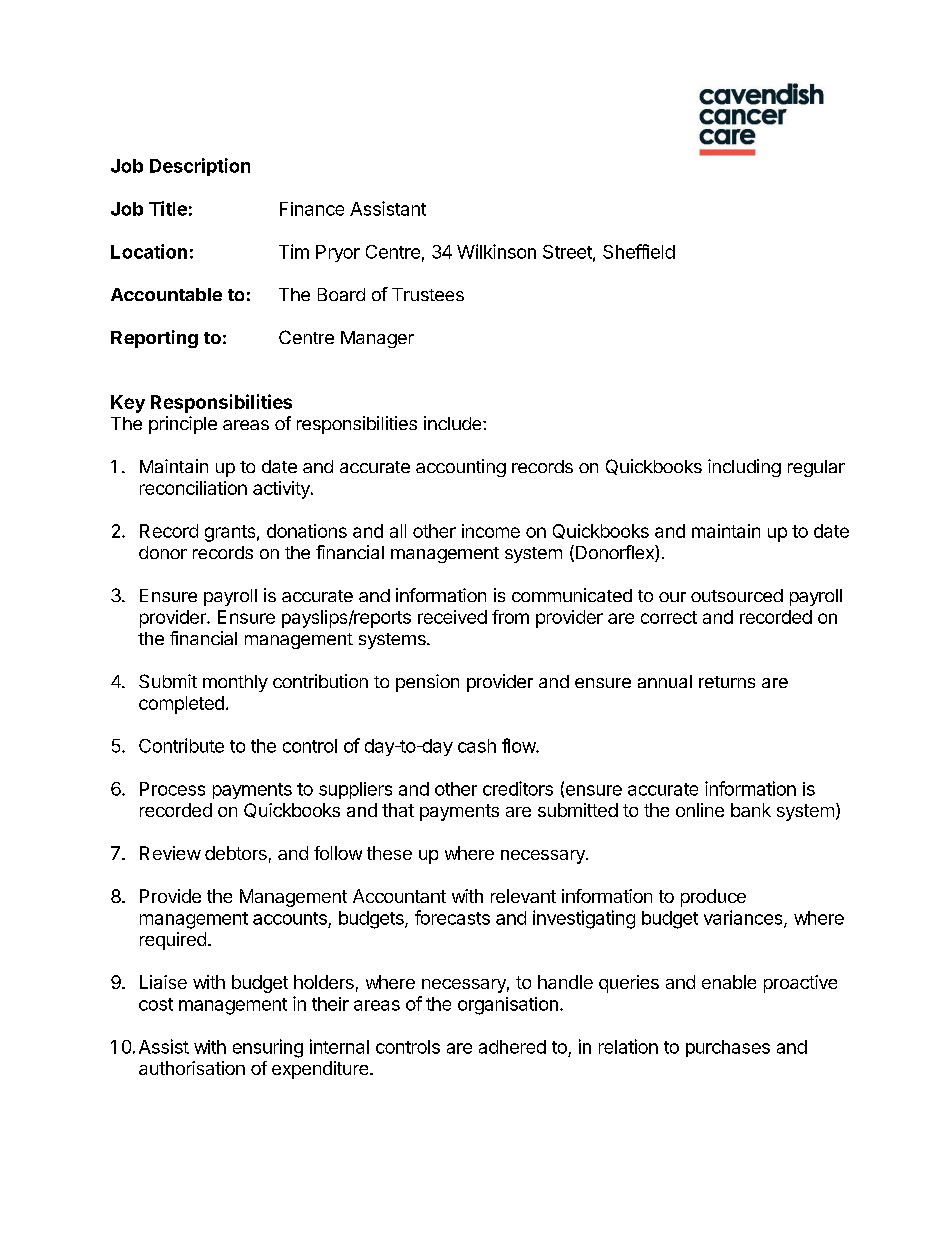  I want to click on adhered, so click(512, 1047).
